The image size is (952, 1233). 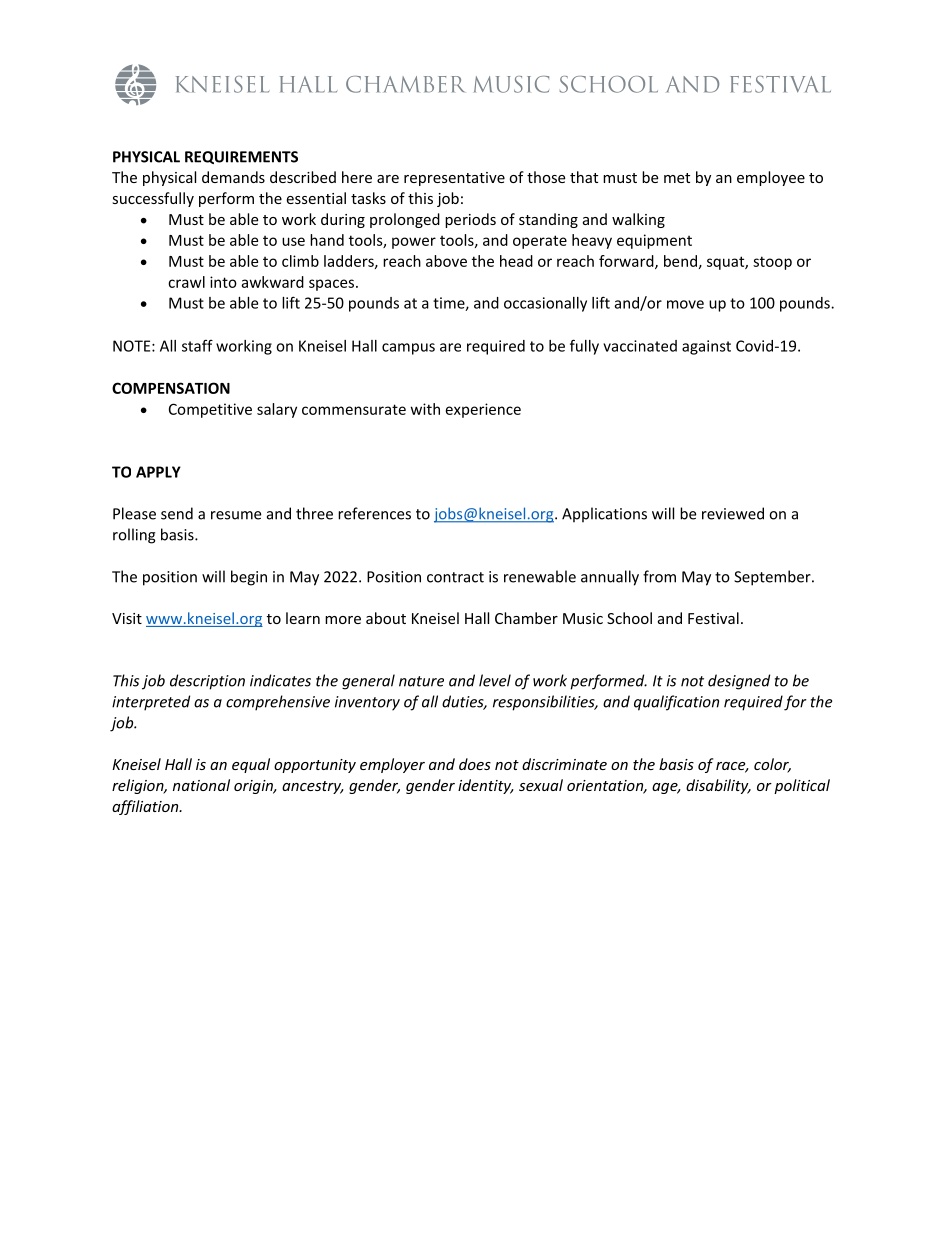 I want to click on contract, so click(x=455, y=577).
